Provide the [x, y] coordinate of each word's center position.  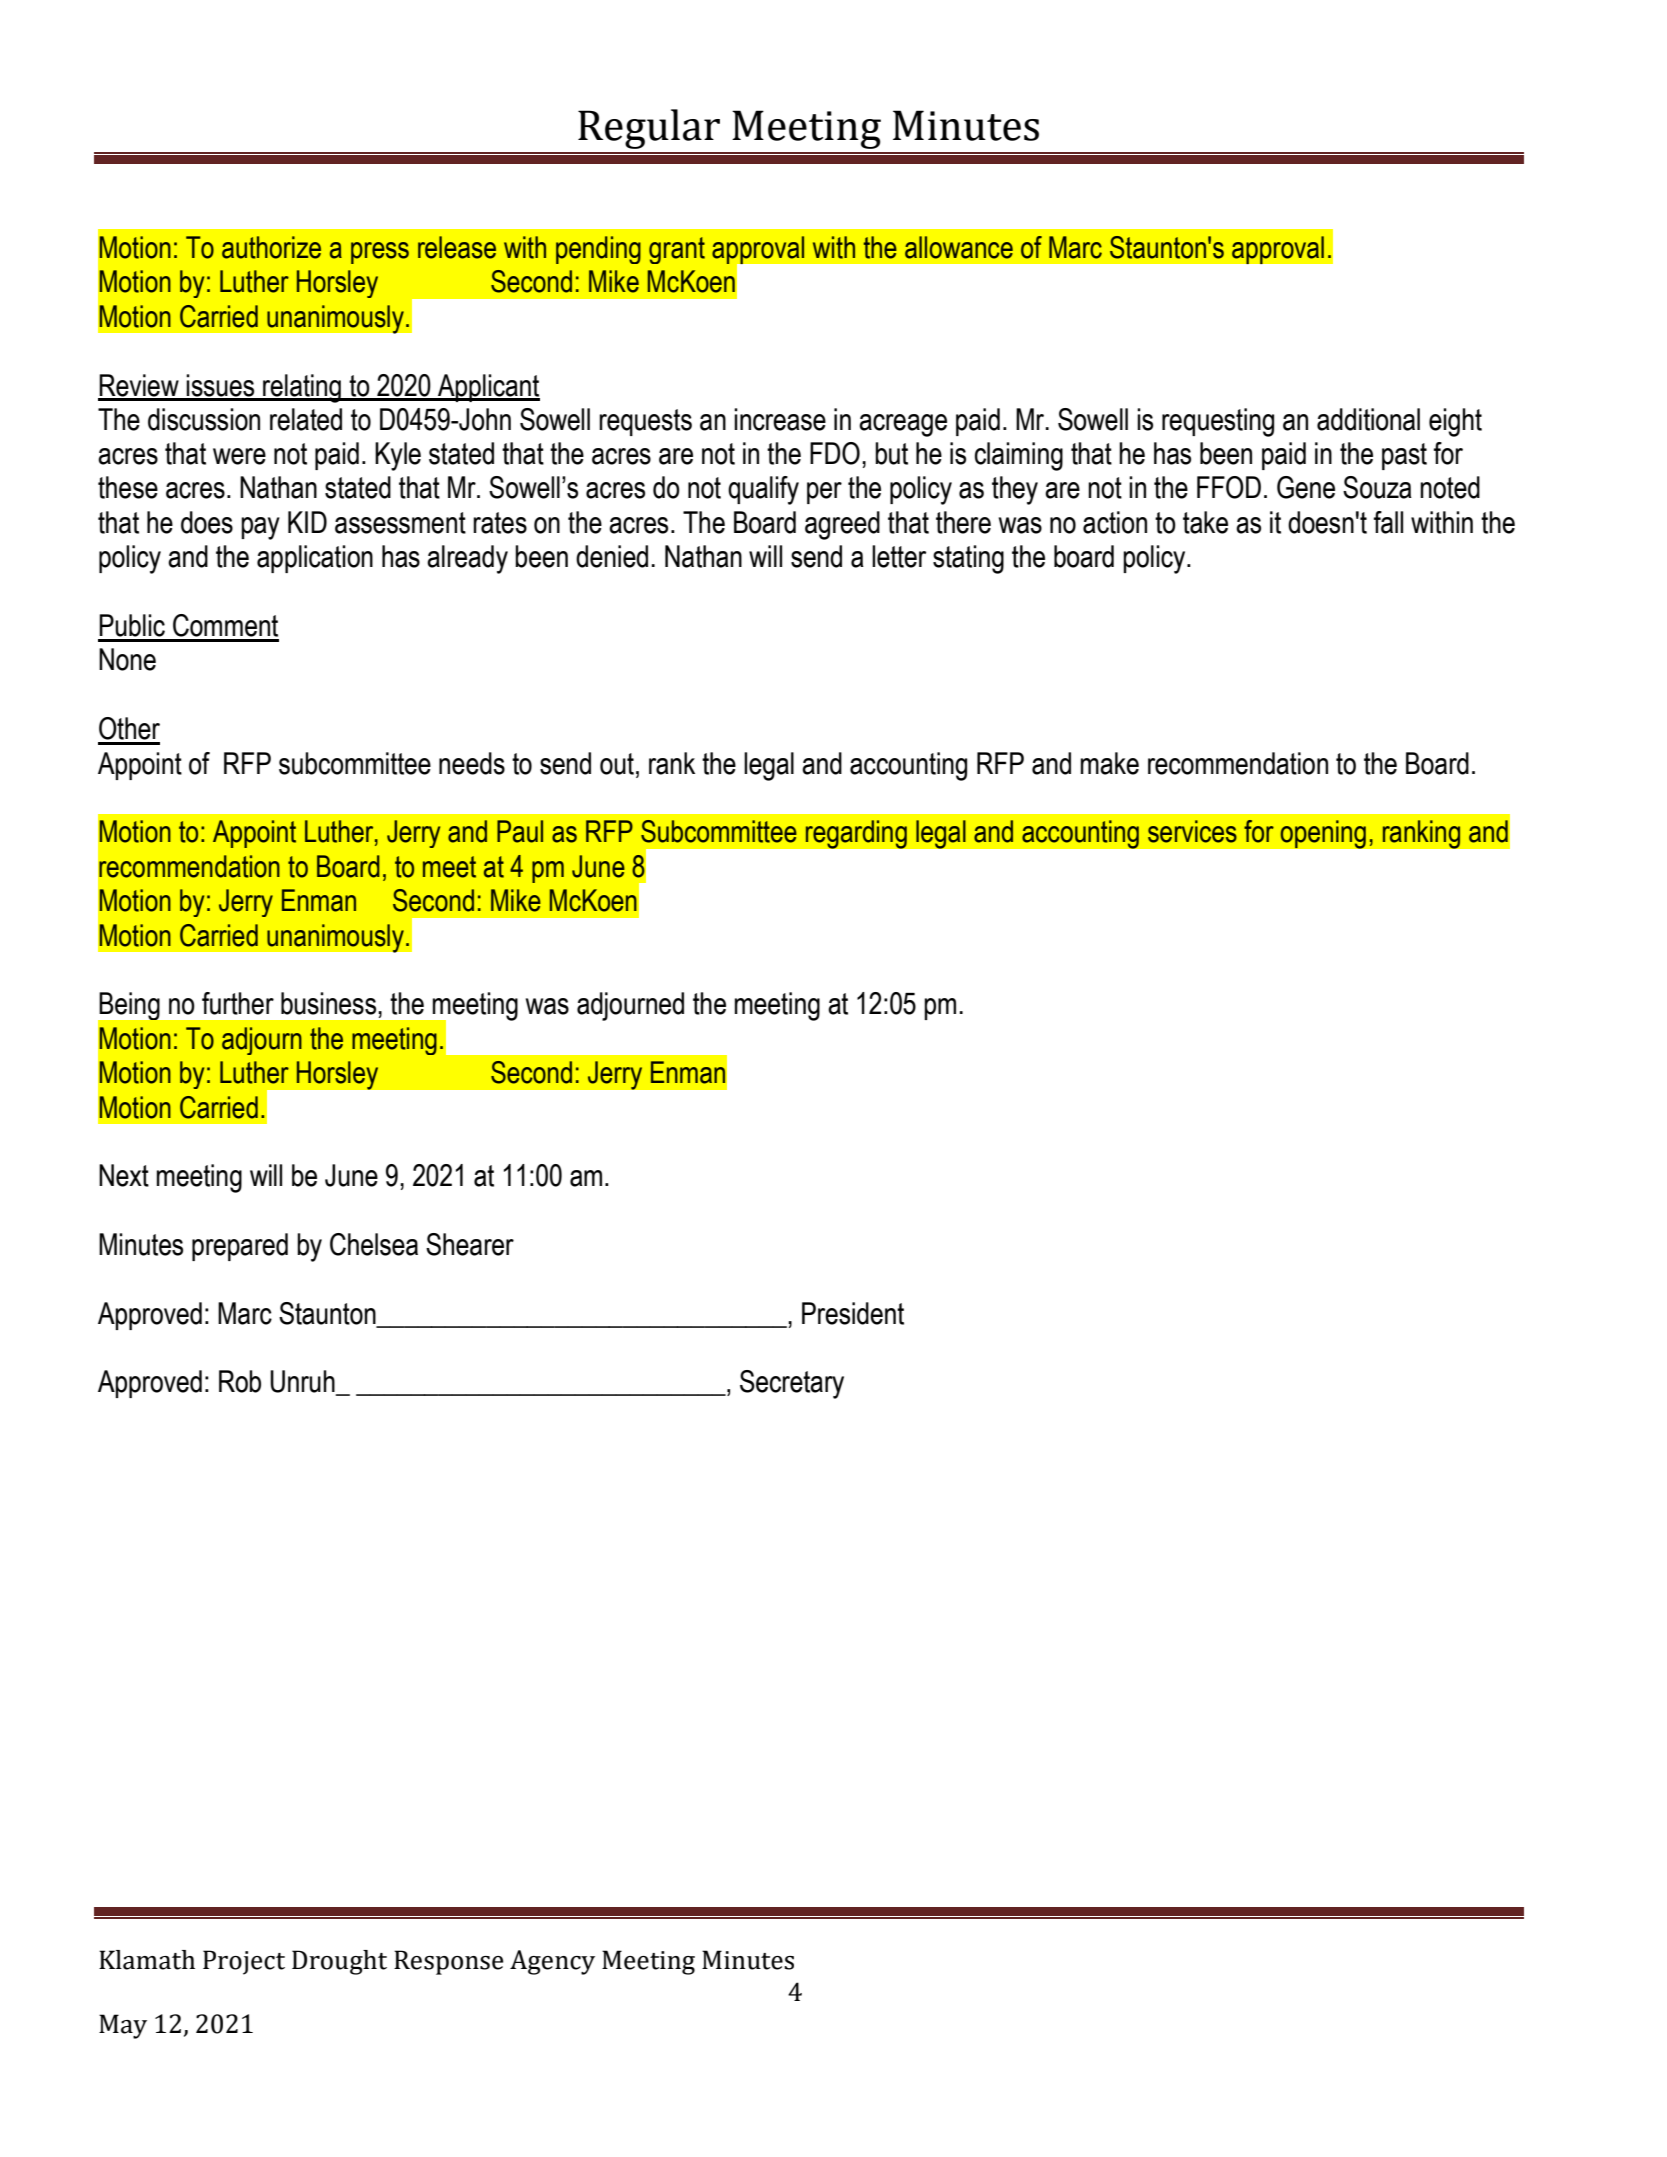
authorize [271, 247]
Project [244, 1962]
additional [1368, 419]
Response [449, 1962]
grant [677, 250]
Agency [552, 1962]
